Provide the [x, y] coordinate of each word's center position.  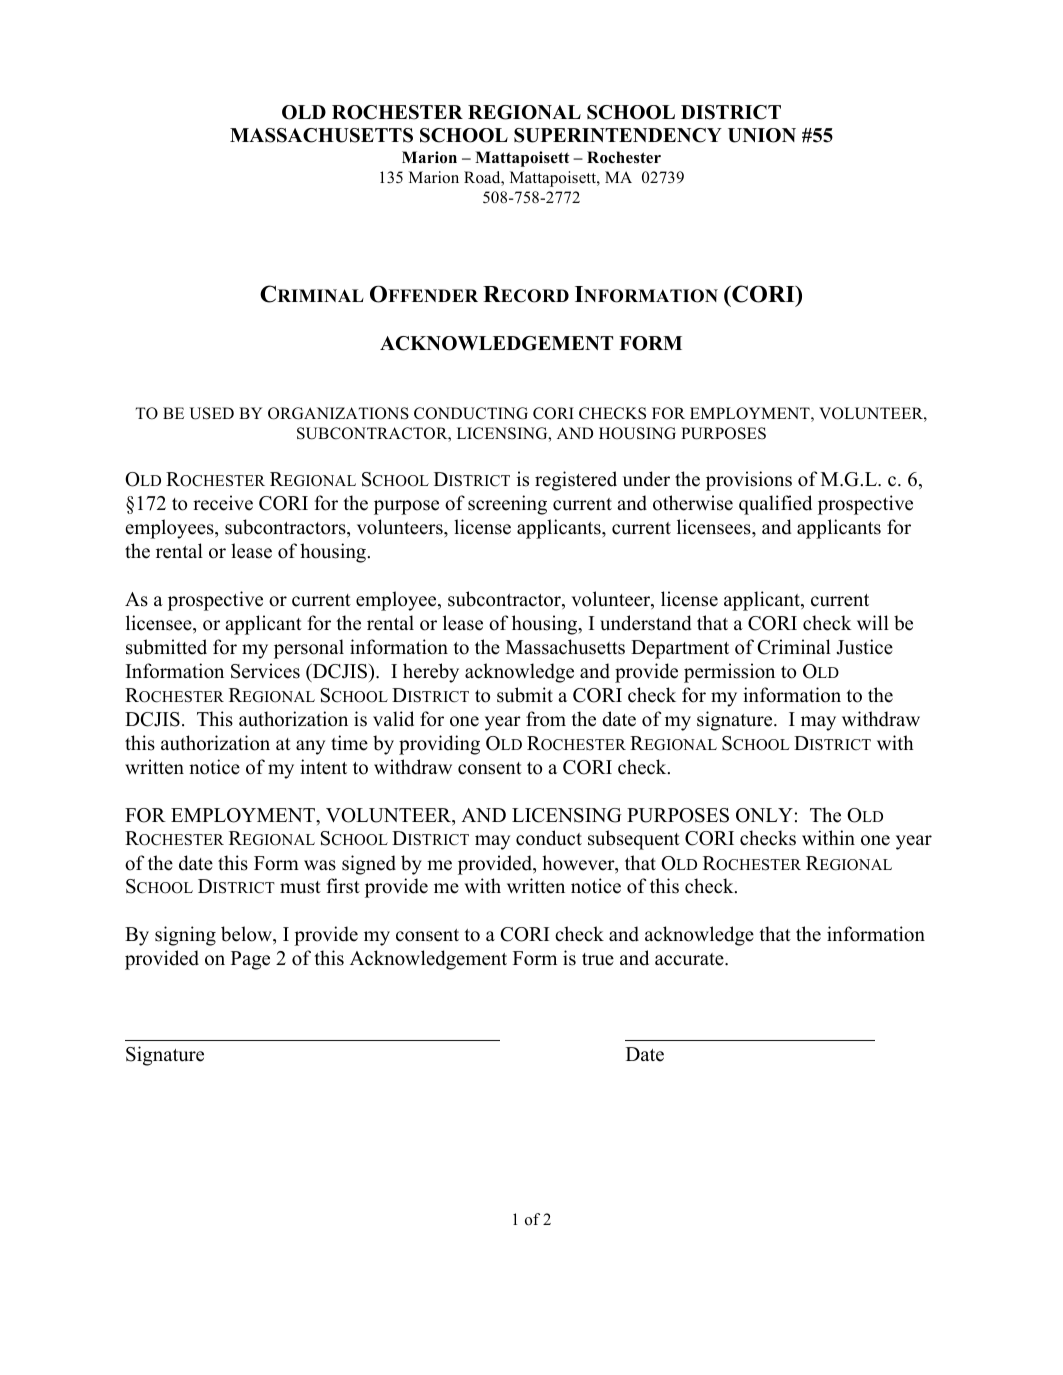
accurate [690, 959]
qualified [775, 505]
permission [729, 673]
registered [576, 481]
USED [211, 413]
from [546, 719]
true [598, 959]
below [247, 934]
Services [265, 671]
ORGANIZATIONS [338, 413]
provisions [749, 481]
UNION [762, 135]
